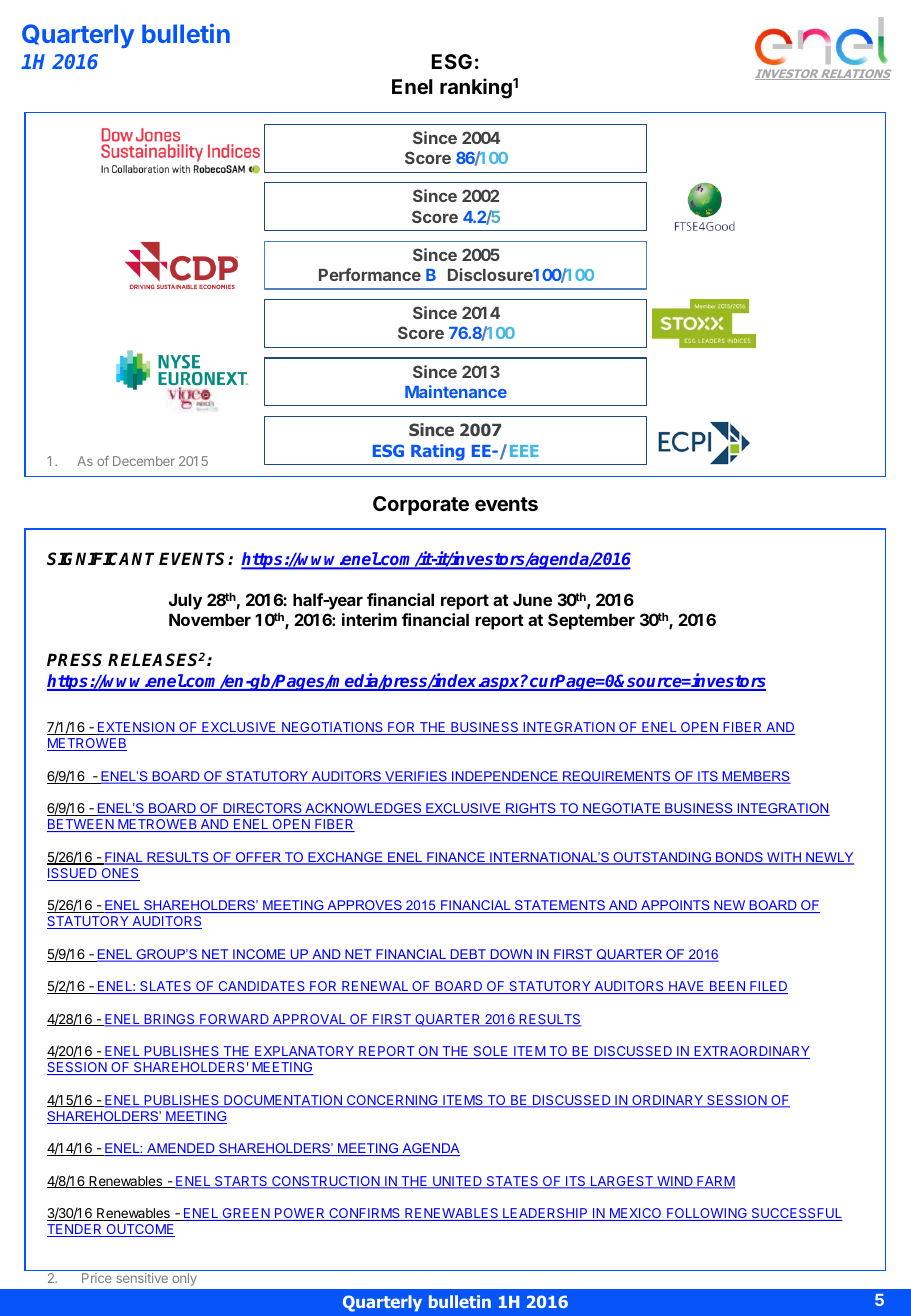  What do you see at coordinates (591, 621) in the image?
I see `September` at bounding box center [591, 621].
